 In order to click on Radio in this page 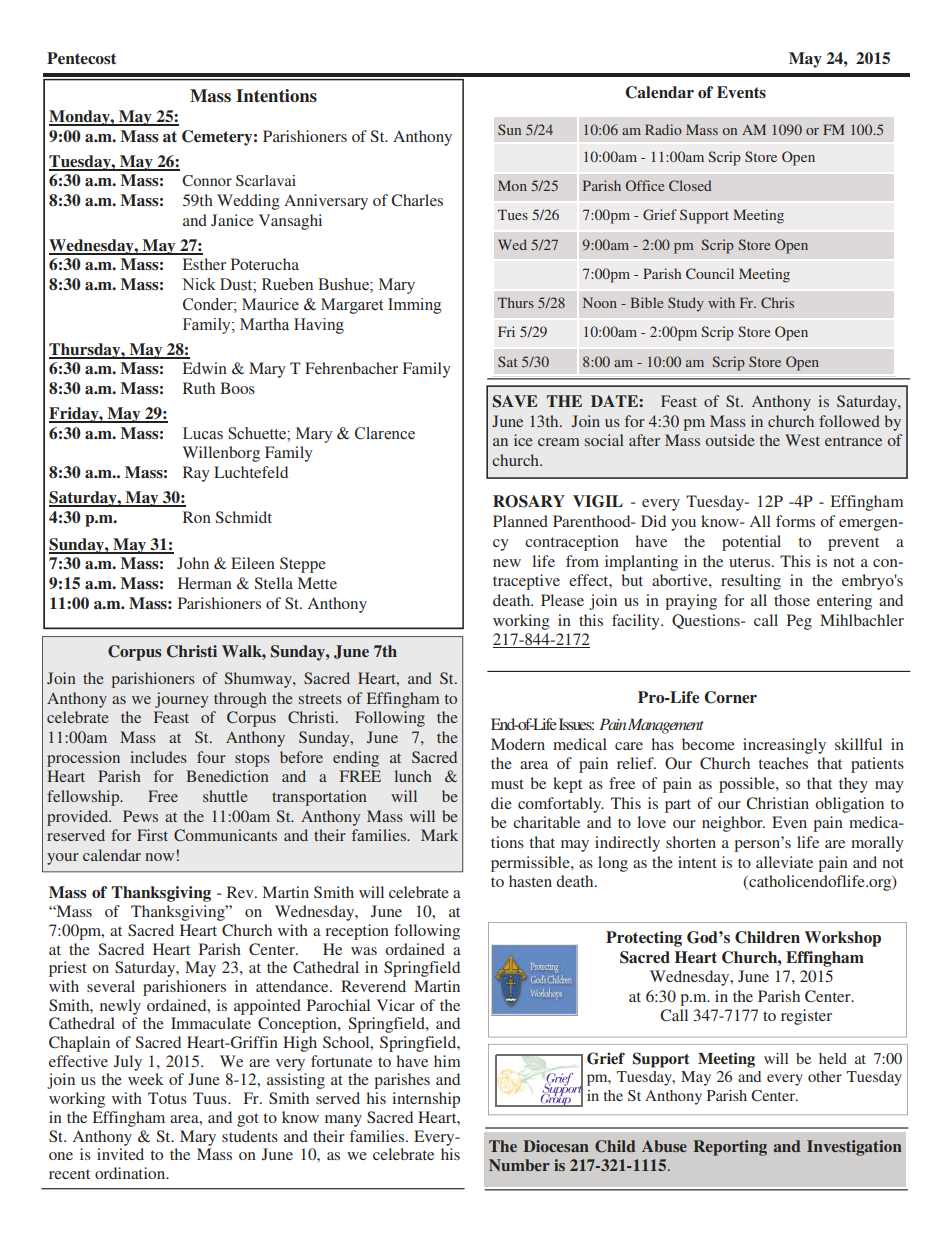, I will do `click(663, 129)`.
